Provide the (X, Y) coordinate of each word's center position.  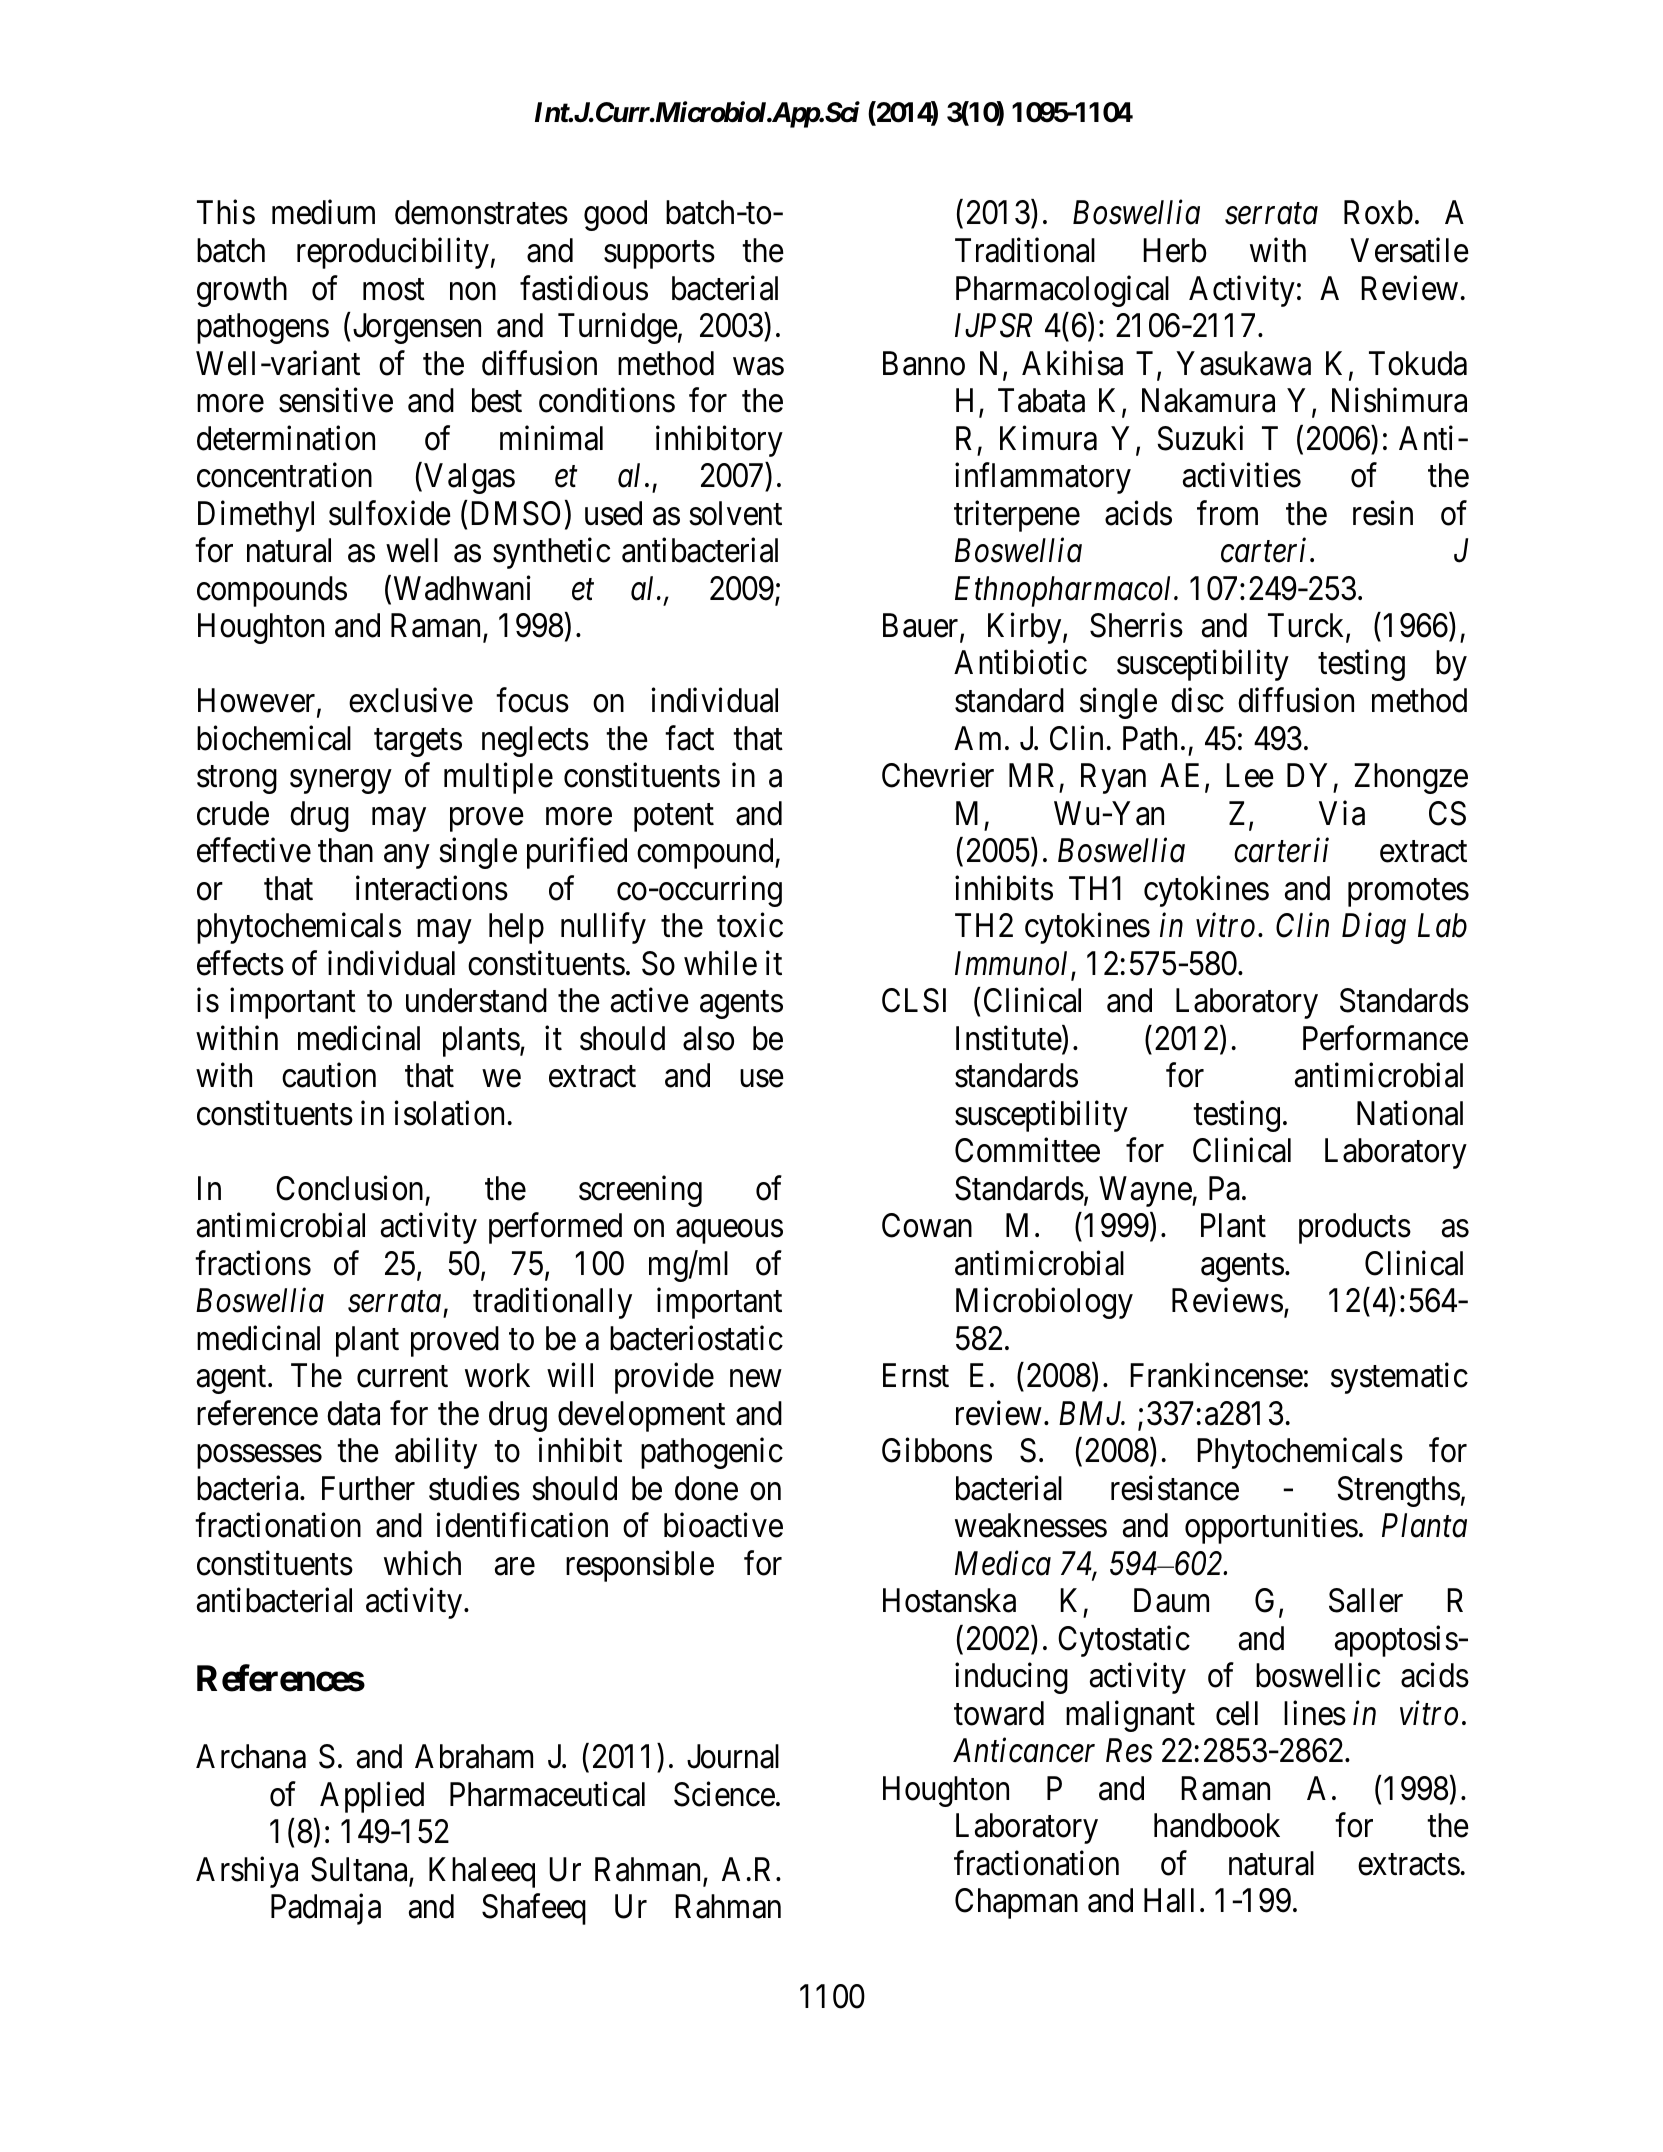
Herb (1175, 250)
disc (1197, 700)
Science (724, 1794)
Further (368, 1488)
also (708, 1038)
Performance (1385, 1038)
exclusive (411, 700)
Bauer (922, 626)
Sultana (360, 1870)
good (615, 215)
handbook (1217, 1825)
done (706, 1488)
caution (329, 1075)
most (394, 290)
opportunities (1271, 1528)
